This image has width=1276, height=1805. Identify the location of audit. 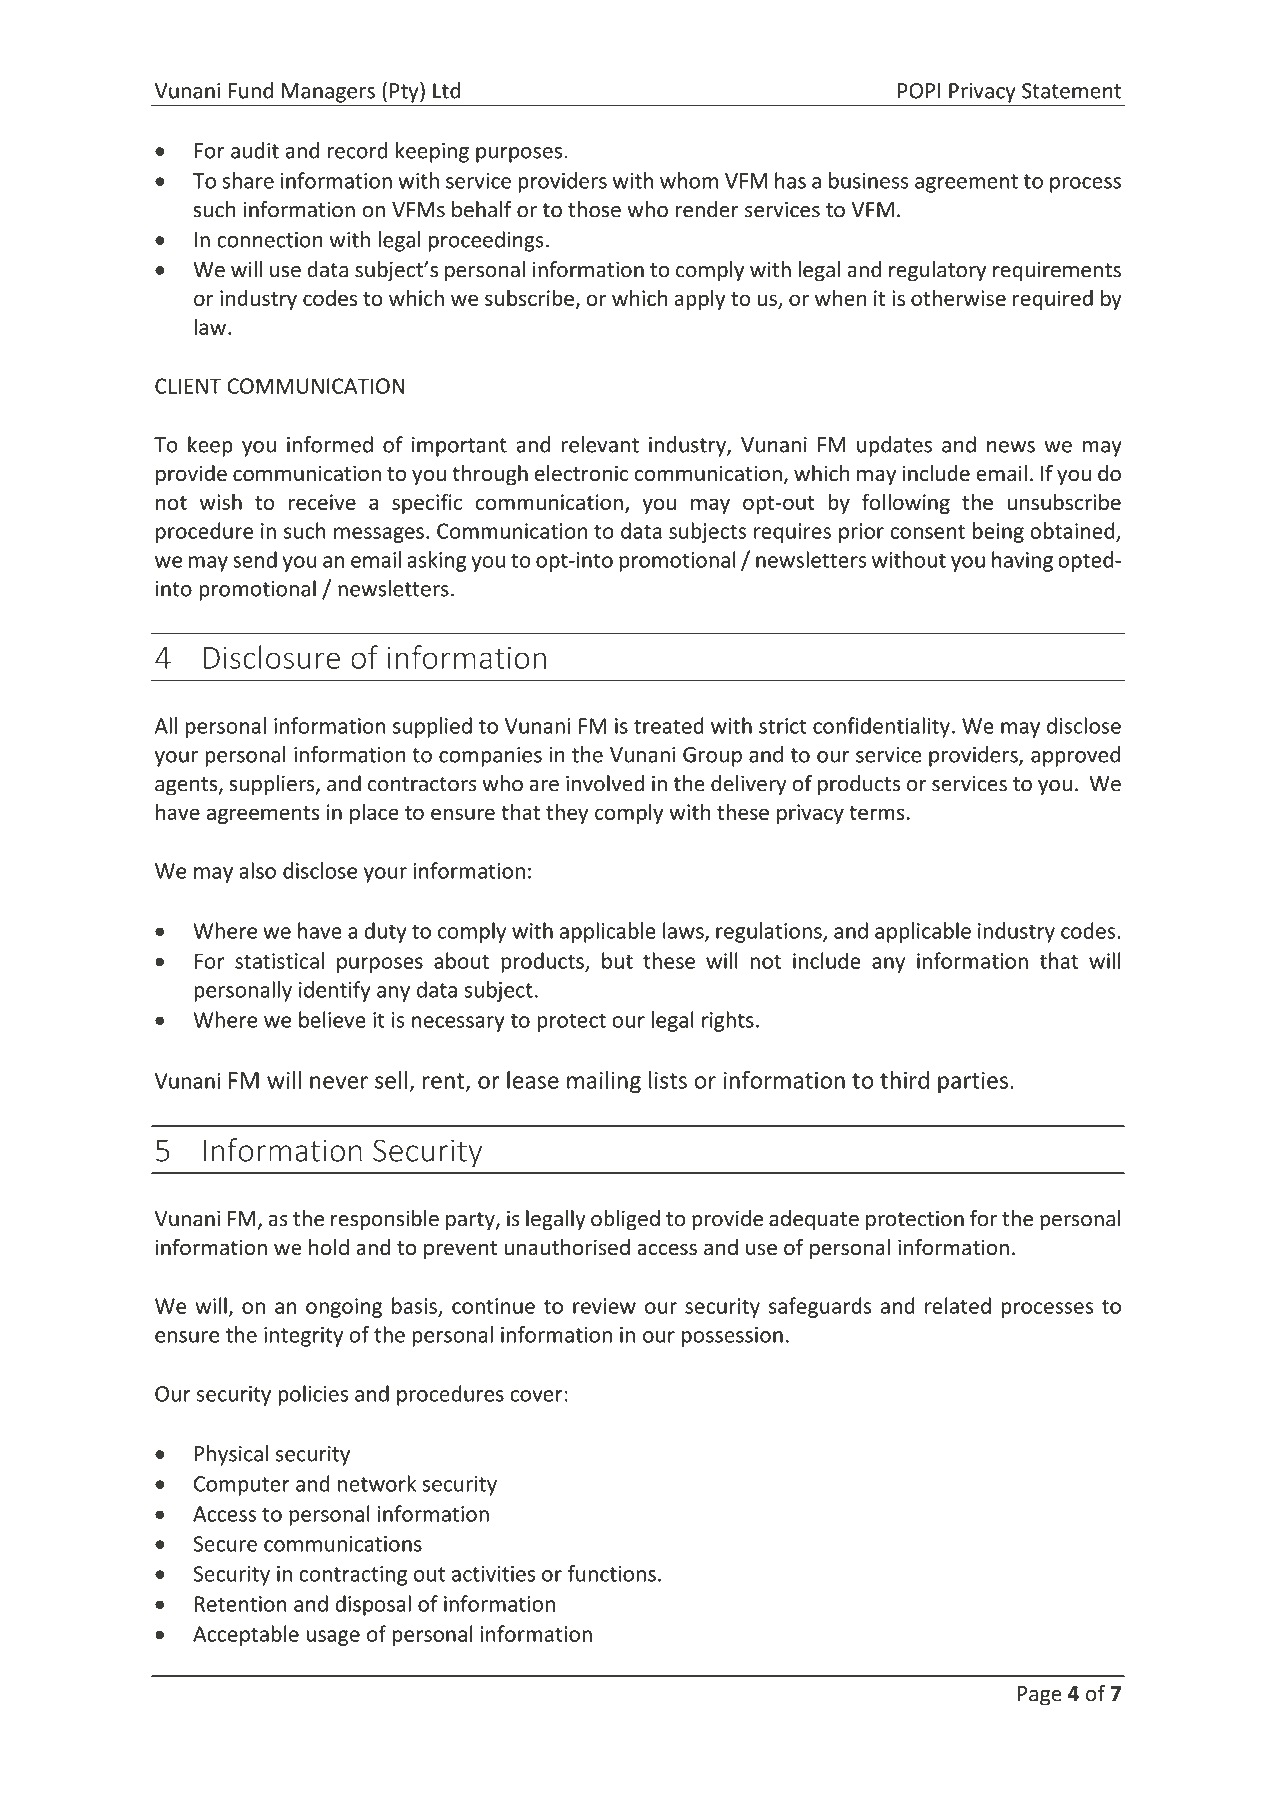
(255, 150).
